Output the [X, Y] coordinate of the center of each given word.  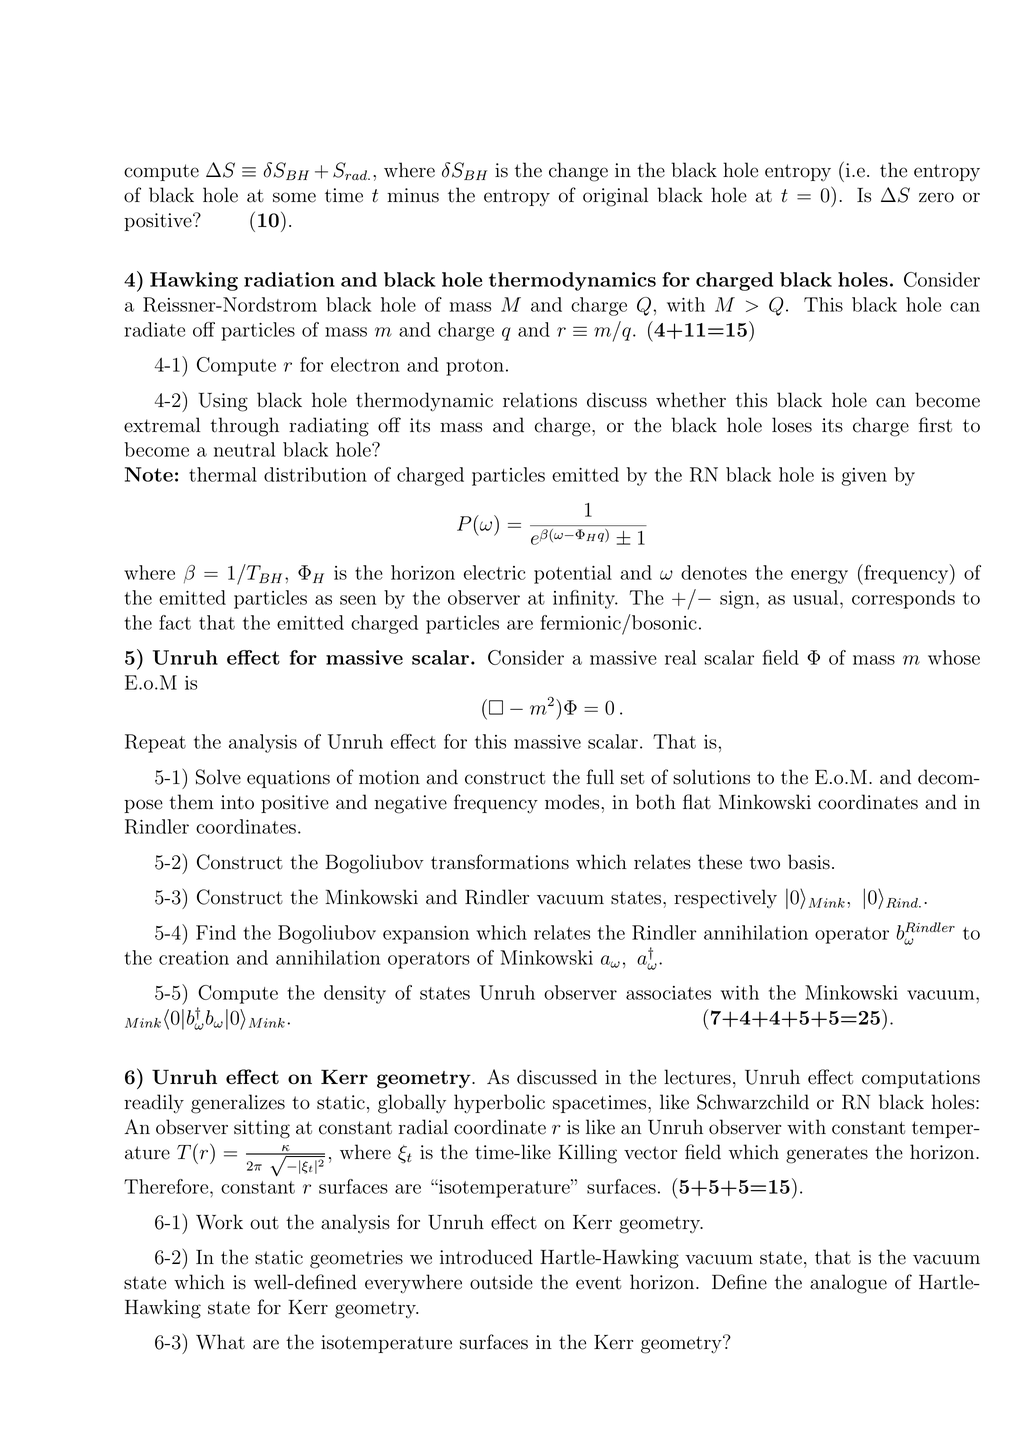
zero [936, 197]
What [220, 1342]
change [578, 172]
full [600, 777]
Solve [218, 777]
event [598, 1283]
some [294, 197]
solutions [711, 777]
